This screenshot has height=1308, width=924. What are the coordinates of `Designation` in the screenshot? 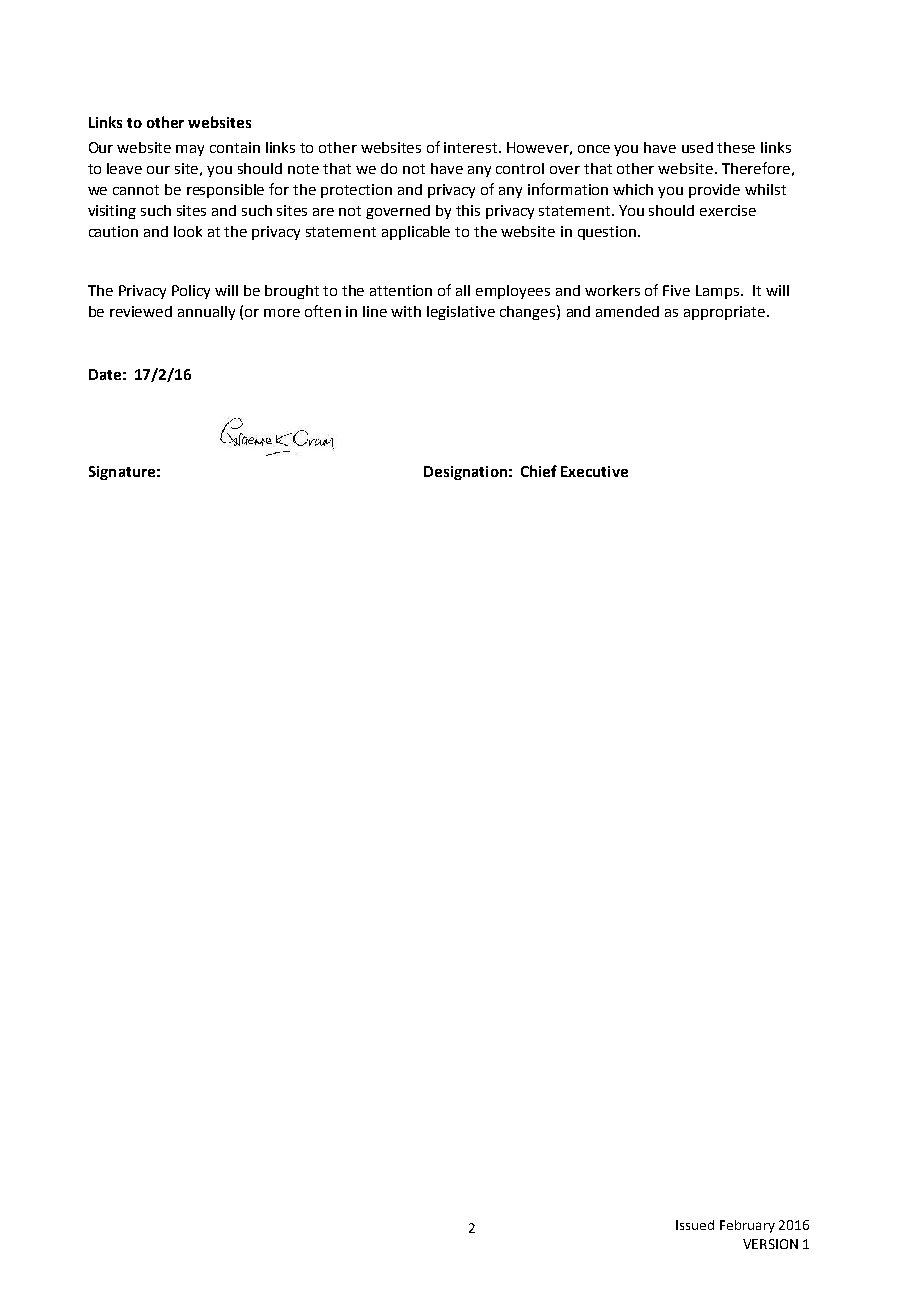 It's located at (465, 473).
